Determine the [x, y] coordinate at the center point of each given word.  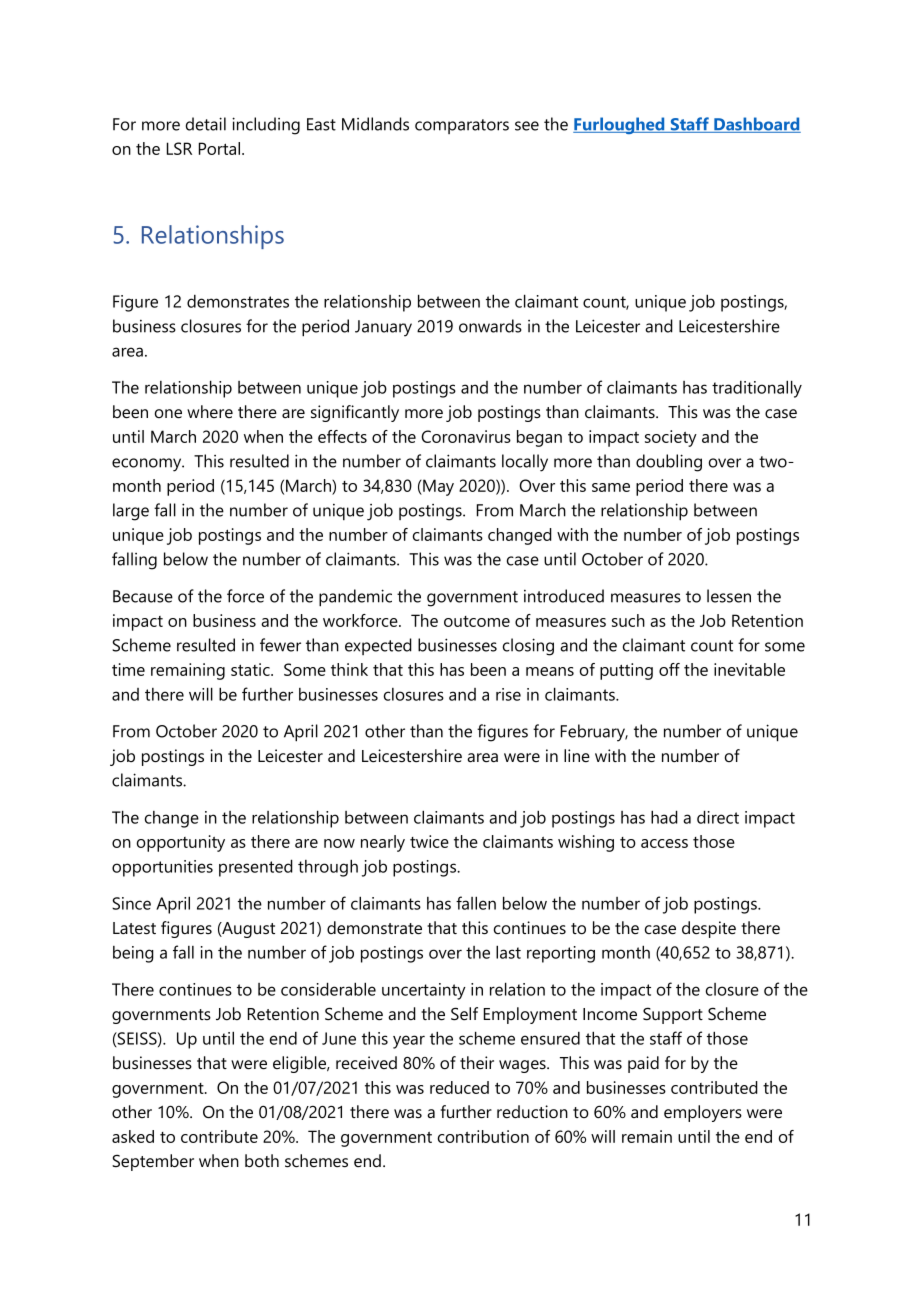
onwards [490, 326]
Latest [134, 928]
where [210, 411]
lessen [729, 596]
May [437, 487]
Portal [221, 148]
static [251, 669]
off [669, 669]
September [153, 1162]
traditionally [757, 389]
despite [709, 929]
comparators [462, 126]
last [508, 952]
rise [508, 694]
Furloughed [620, 125]
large [131, 512]
